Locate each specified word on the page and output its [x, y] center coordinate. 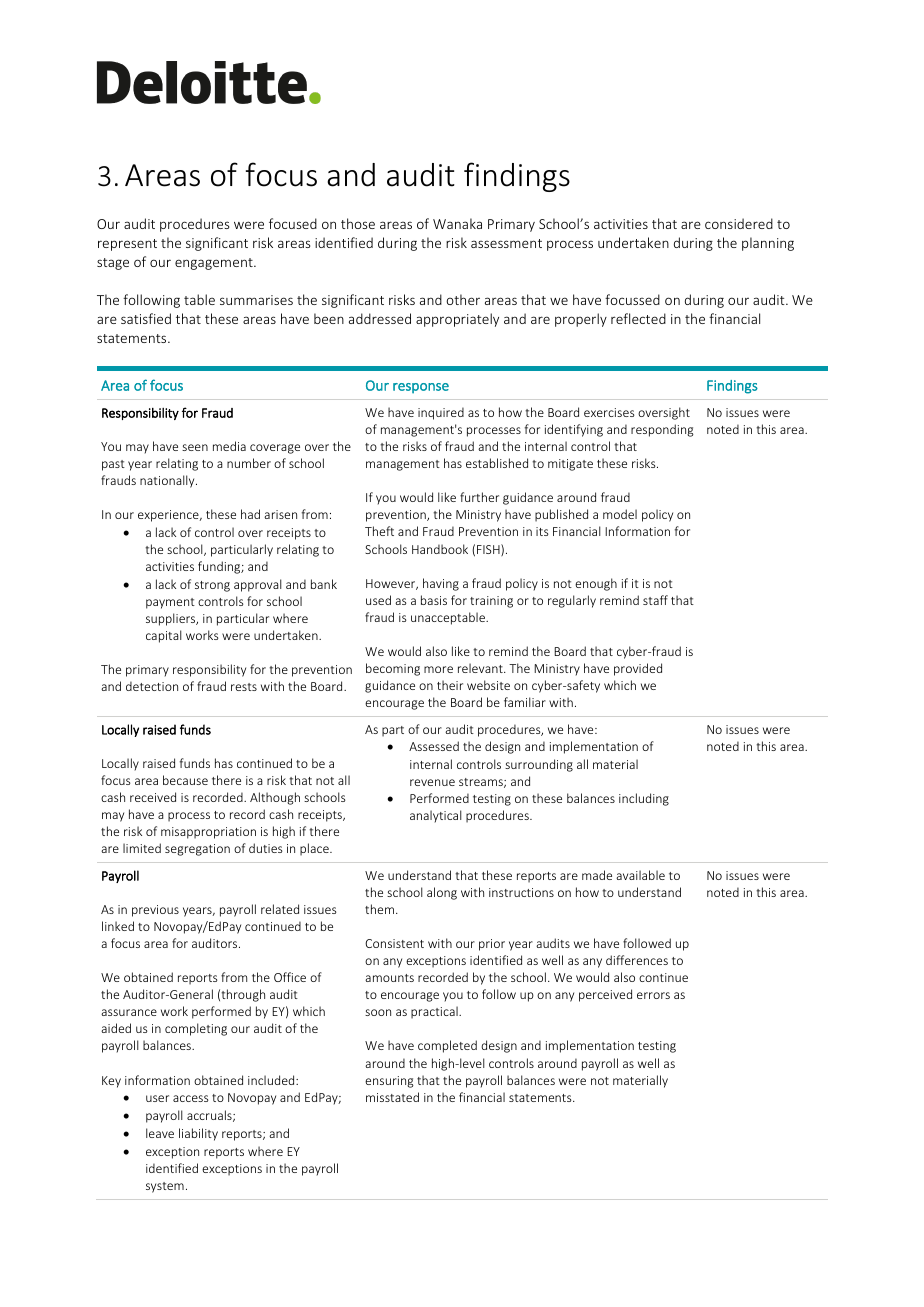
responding [662, 430]
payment [170, 603]
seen [195, 447]
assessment [506, 243]
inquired [441, 413]
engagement [215, 264]
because [185, 780]
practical [435, 1012]
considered [739, 223]
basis [434, 600]
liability [198, 1134]
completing [196, 1029]
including [644, 799]
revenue [432, 782]
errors [653, 995]
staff [655, 600]
